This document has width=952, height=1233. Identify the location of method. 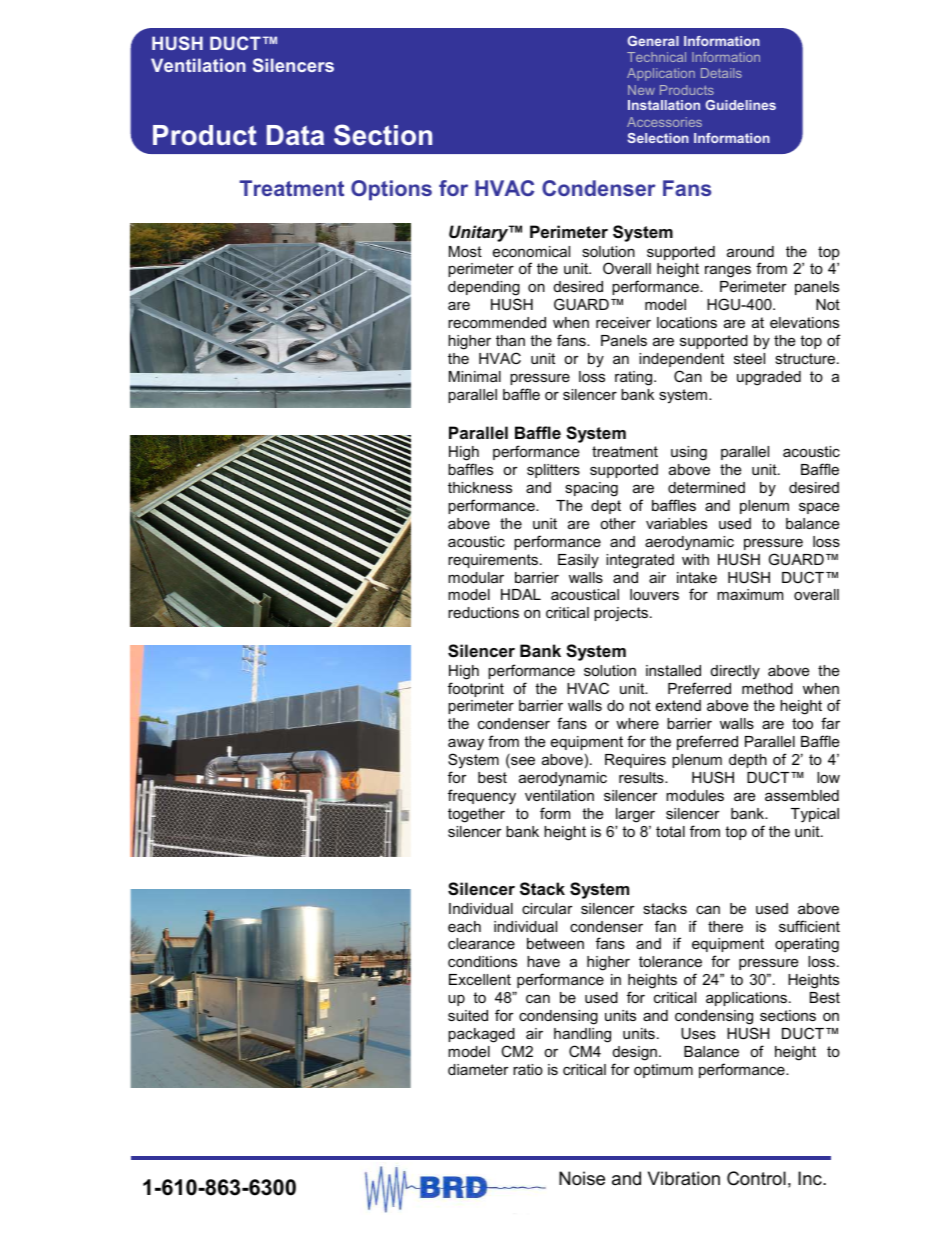
(767, 688).
